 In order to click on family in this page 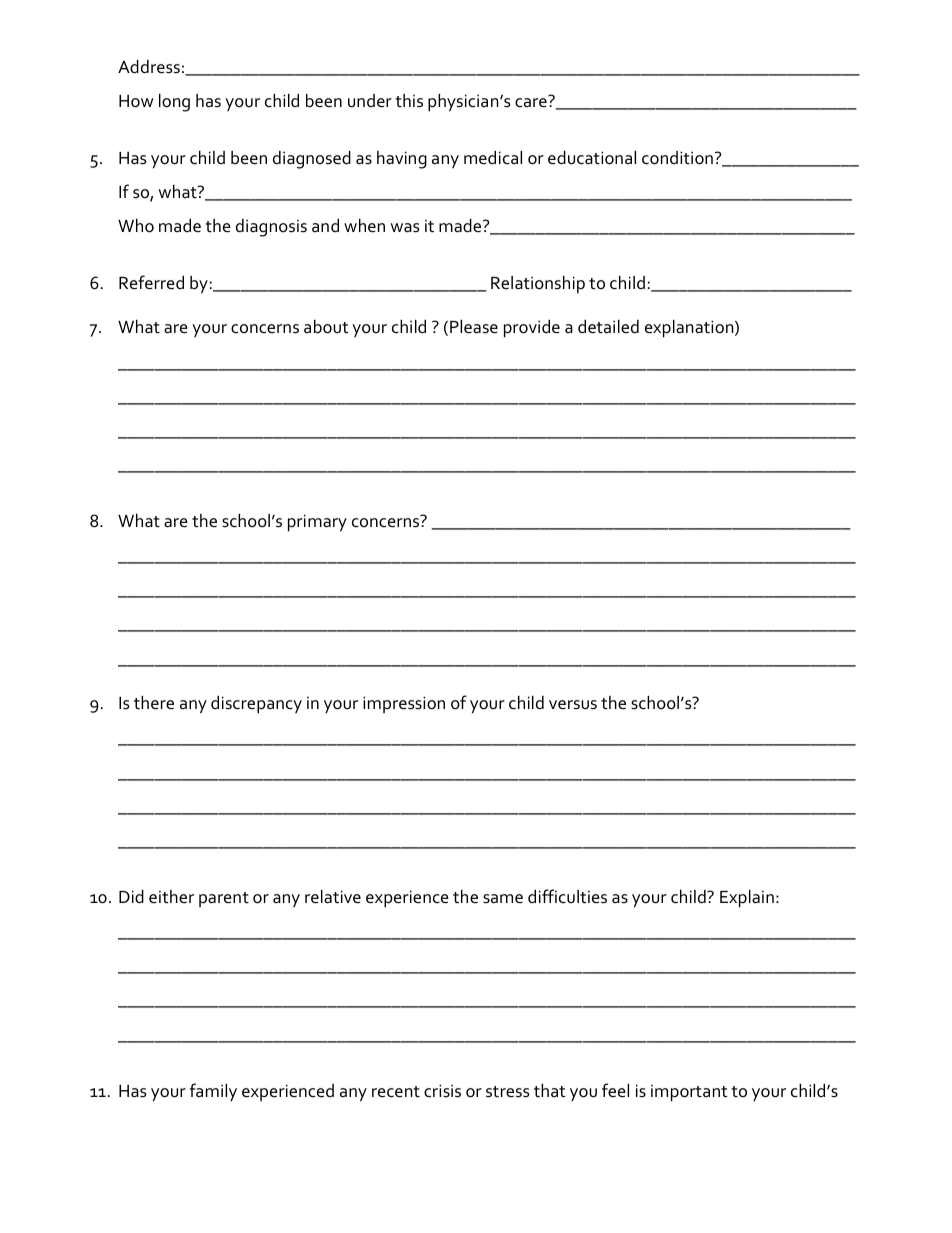, I will do `click(213, 1092)`.
